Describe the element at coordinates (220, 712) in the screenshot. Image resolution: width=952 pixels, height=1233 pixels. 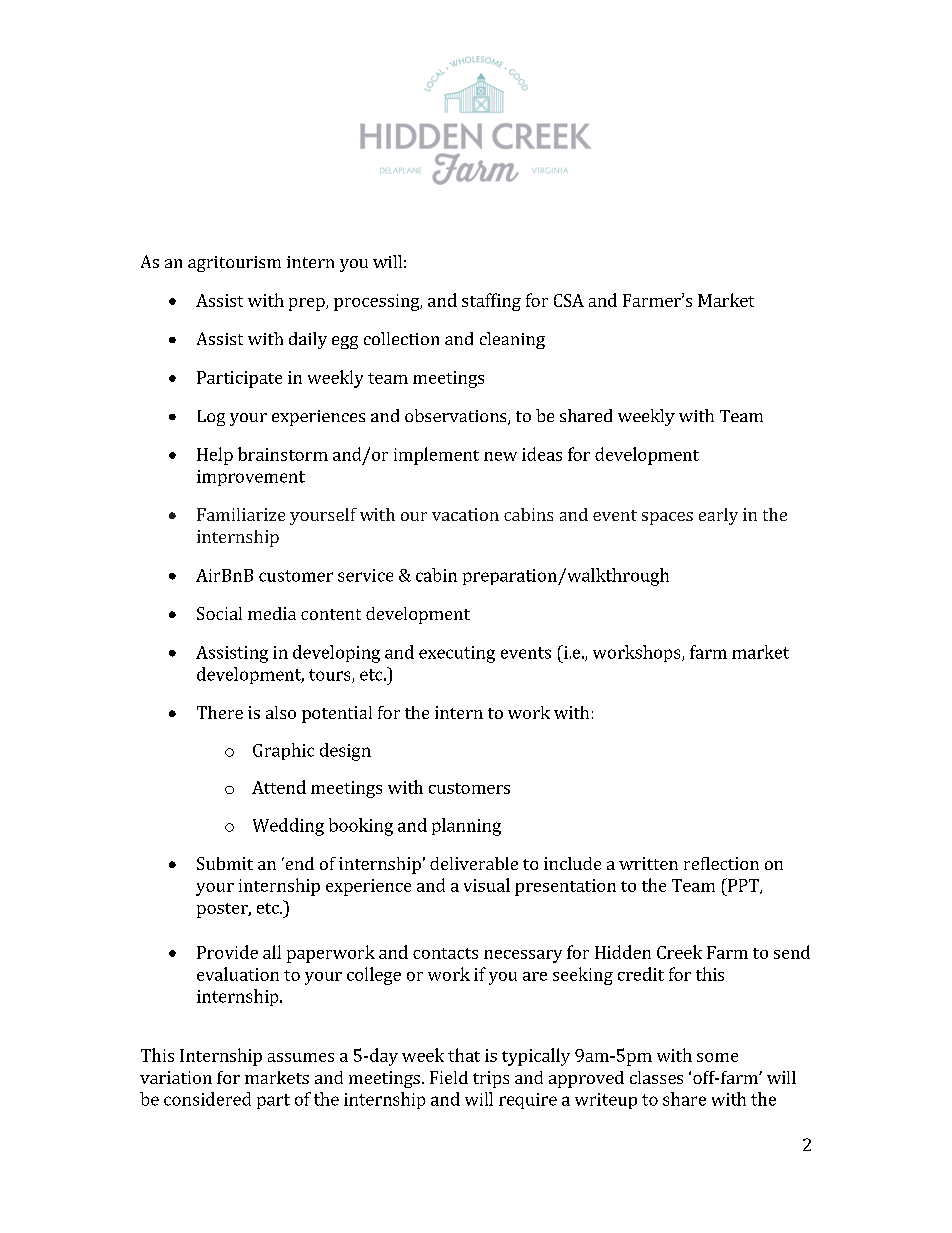
I see `There` at that location.
